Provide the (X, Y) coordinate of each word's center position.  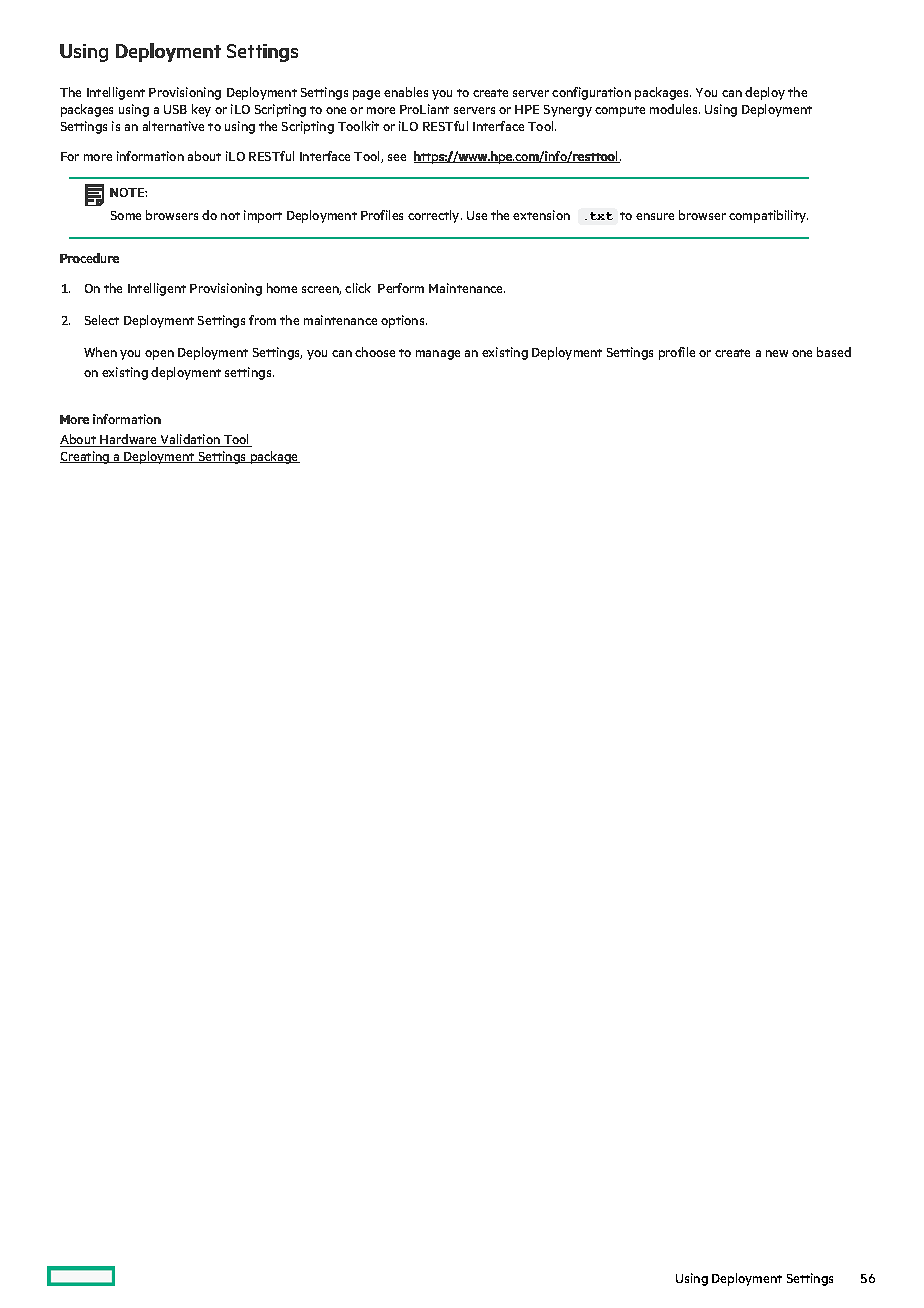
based (834, 352)
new (777, 353)
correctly (435, 216)
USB (175, 109)
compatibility (768, 216)
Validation (190, 440)
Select (102, 320)
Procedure (89, 258)
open (159, 355)
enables (406, 92)
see (397, 157)
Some (126, 215)
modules (675, 109)
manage (438, 355)
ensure (655, 216)
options (404, 321)
